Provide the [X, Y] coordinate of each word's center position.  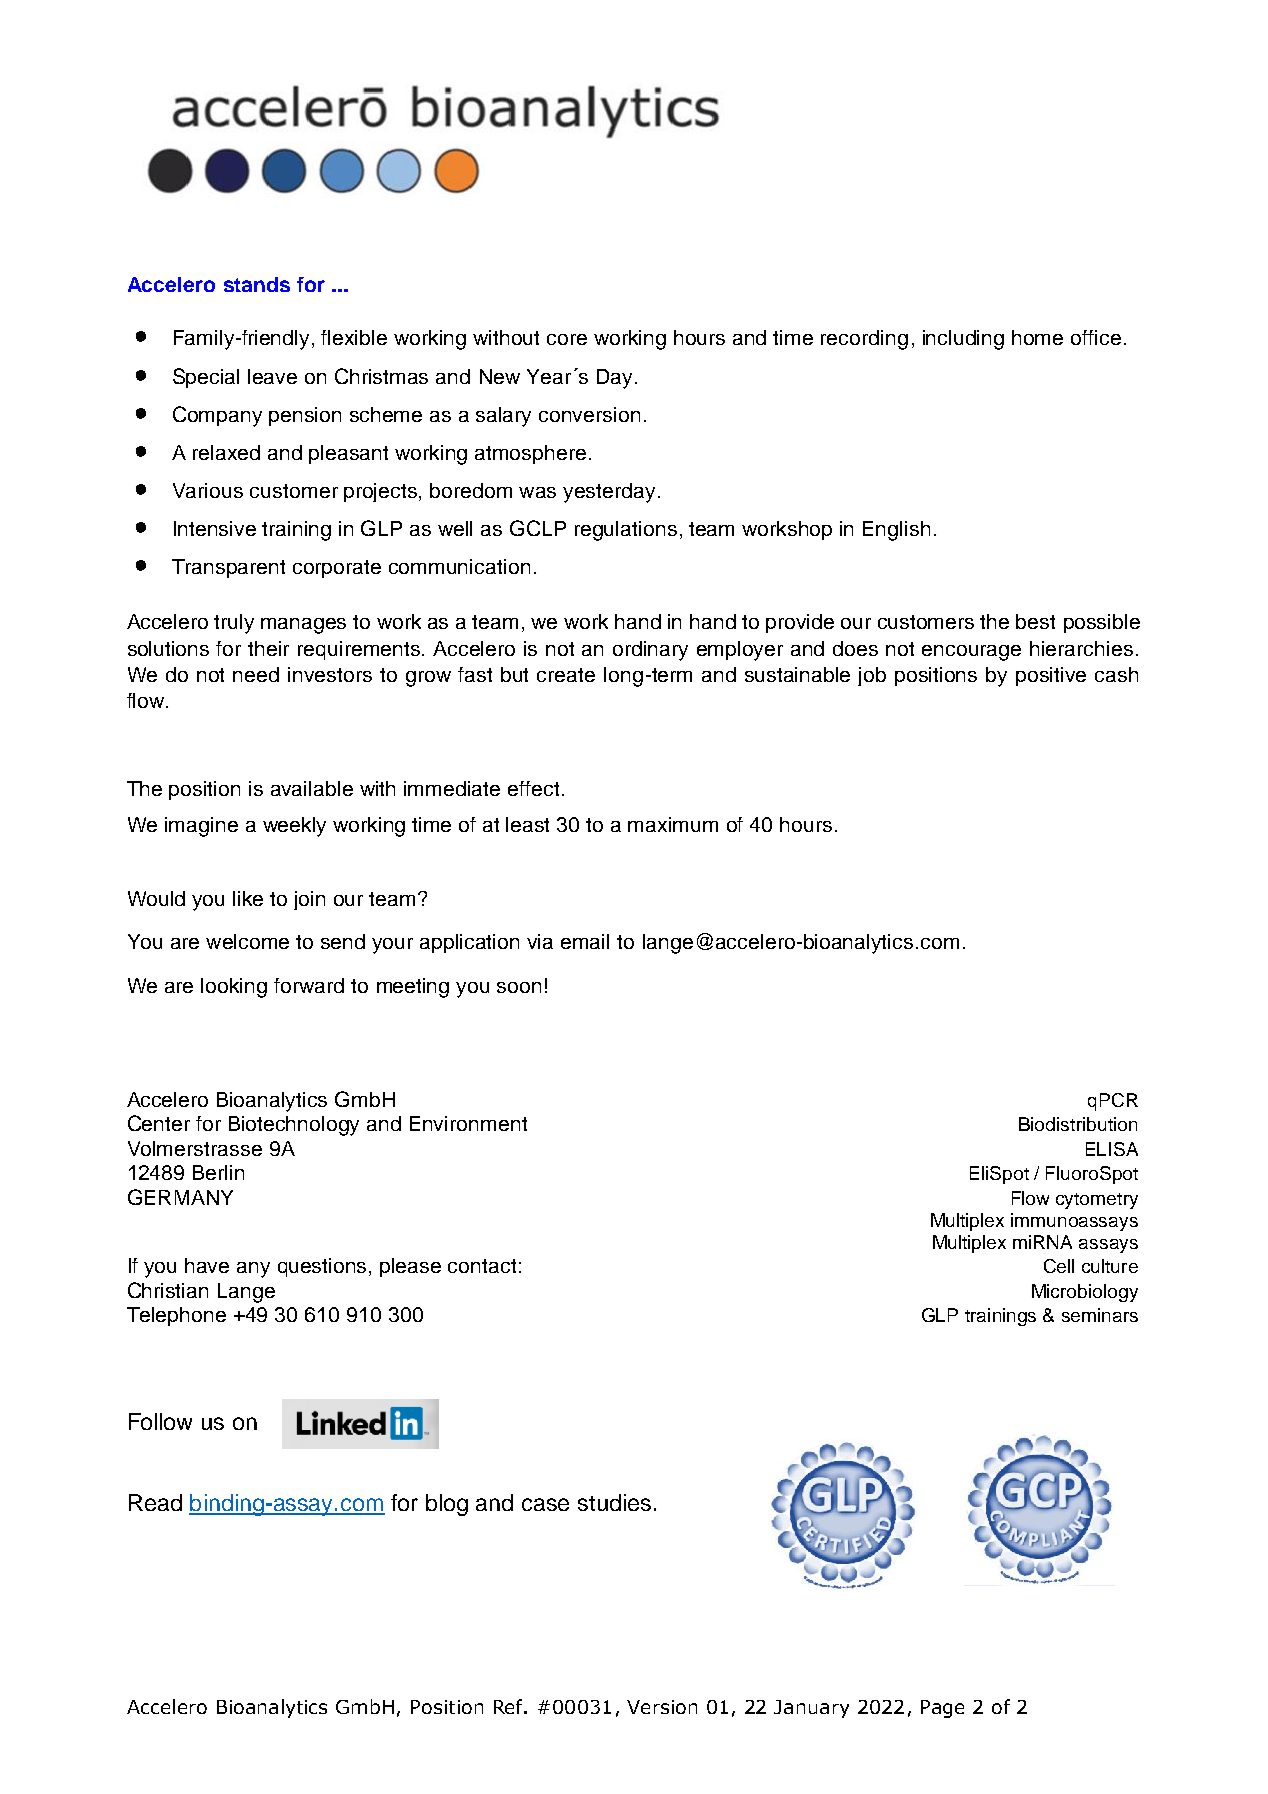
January [811, 1709]
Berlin [218, 1172]
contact [482, 1266]
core [567, 339]
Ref [510, 1706]
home [1037, 337]
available [312, 788]
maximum [673, 824]
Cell [1059, 1266]
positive [1051, 676]
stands [257, 284]
